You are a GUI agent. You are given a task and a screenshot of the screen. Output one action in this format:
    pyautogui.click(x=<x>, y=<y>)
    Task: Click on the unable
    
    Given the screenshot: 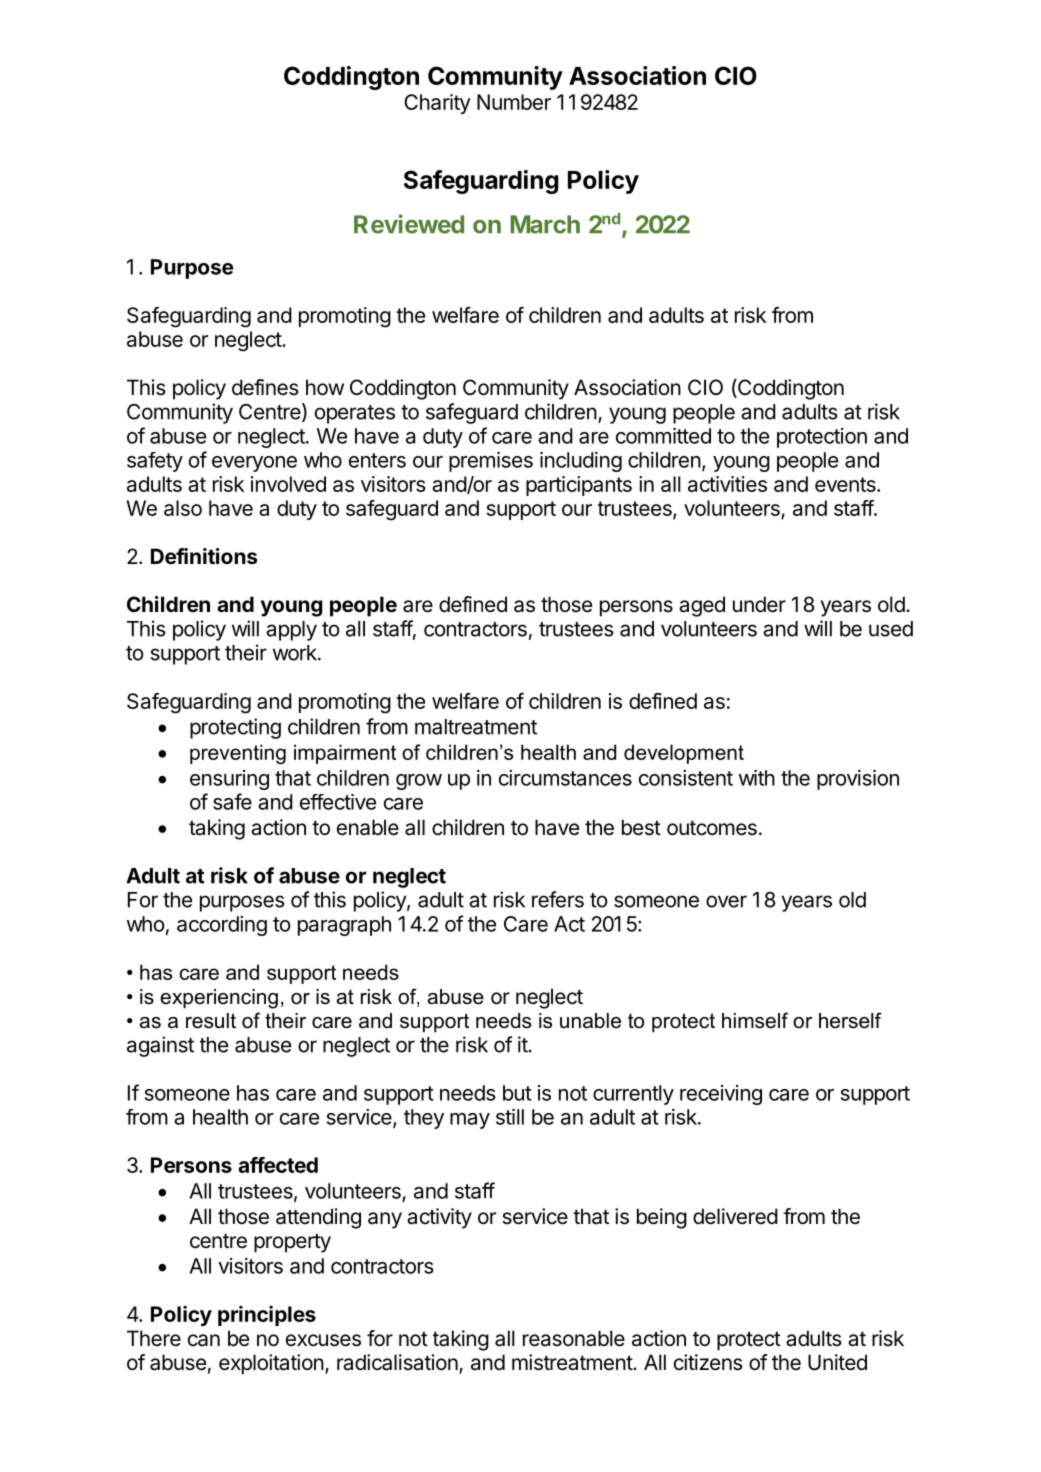 What is the action you would take?
    pyautogui.click(x=590, y=1021)
